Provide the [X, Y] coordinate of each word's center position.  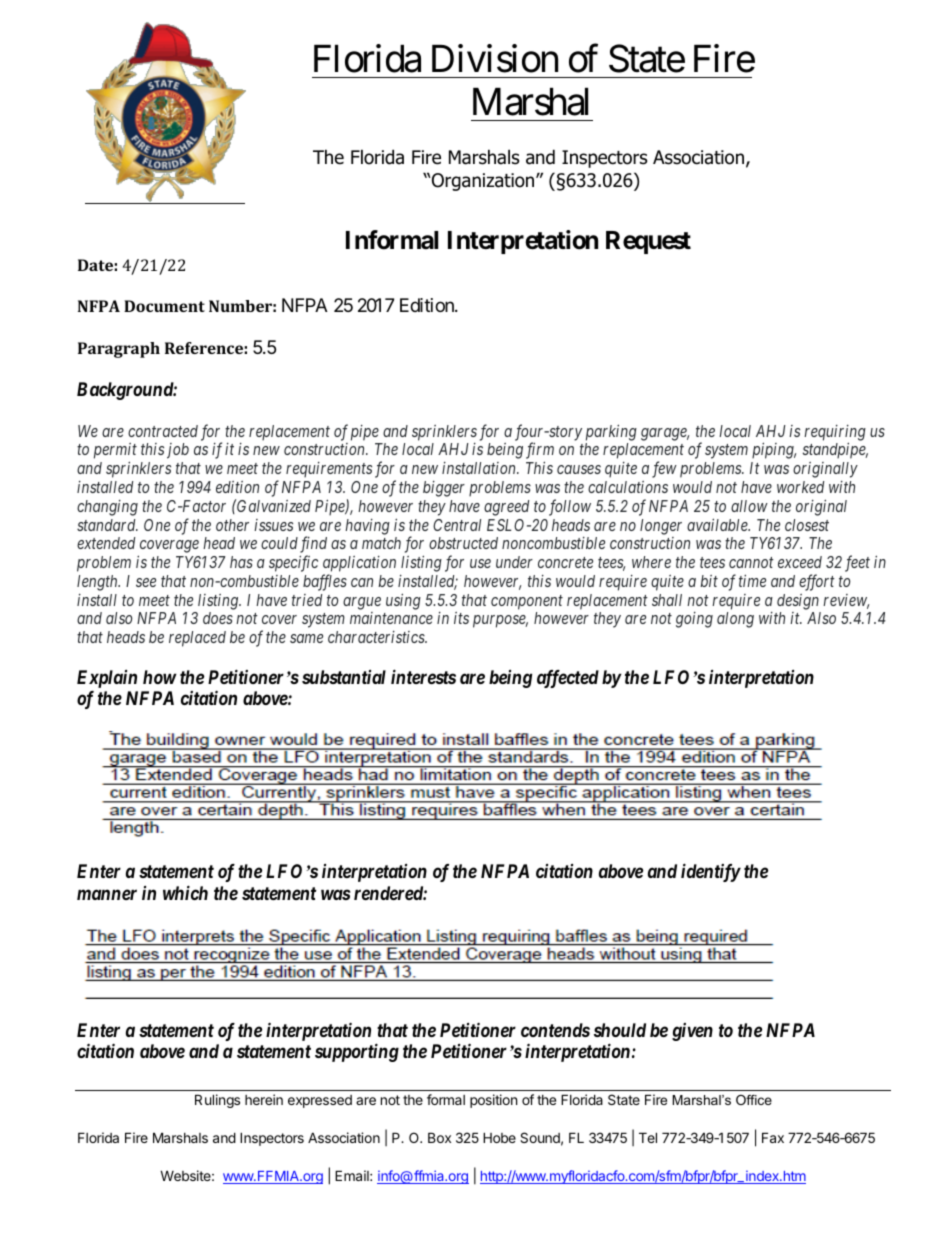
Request [648, 242]
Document [164, 306]
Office [754, 1100]
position [493, 1101]
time [752, 580]
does [218, 618]
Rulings [217, 1101]
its [461, 618]
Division [495, 58]
